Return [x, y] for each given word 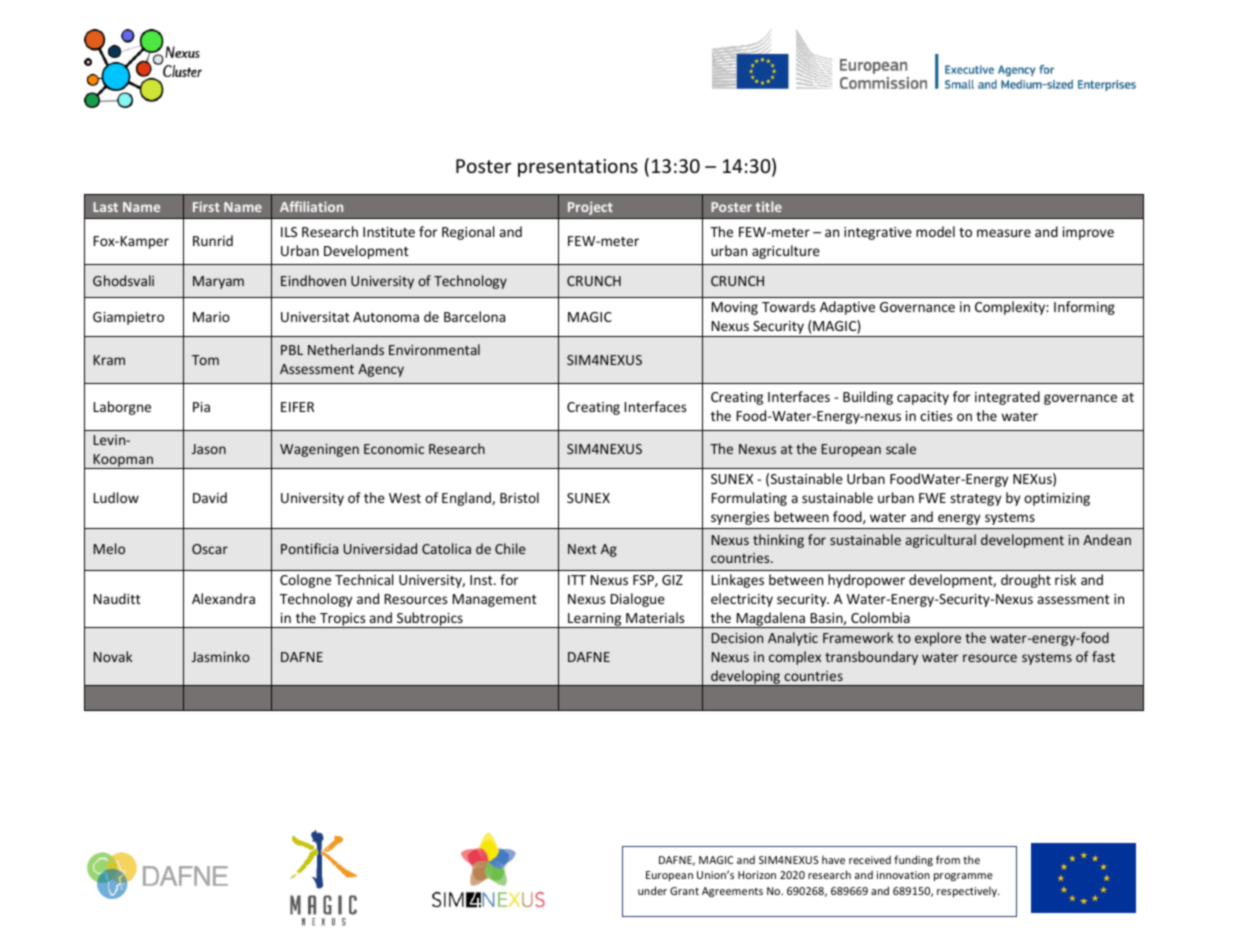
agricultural [941, 541]
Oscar [210, 549]
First [206, 206]
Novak [113, 656]
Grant [684, 891]
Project [590, 208]
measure [1004, 233]
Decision [737, 638]
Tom [205, 360]
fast [1103, 656]
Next [582, 549]
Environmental [434, 349]
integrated [1007, 398]
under [652, 890]
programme [963, 877]
